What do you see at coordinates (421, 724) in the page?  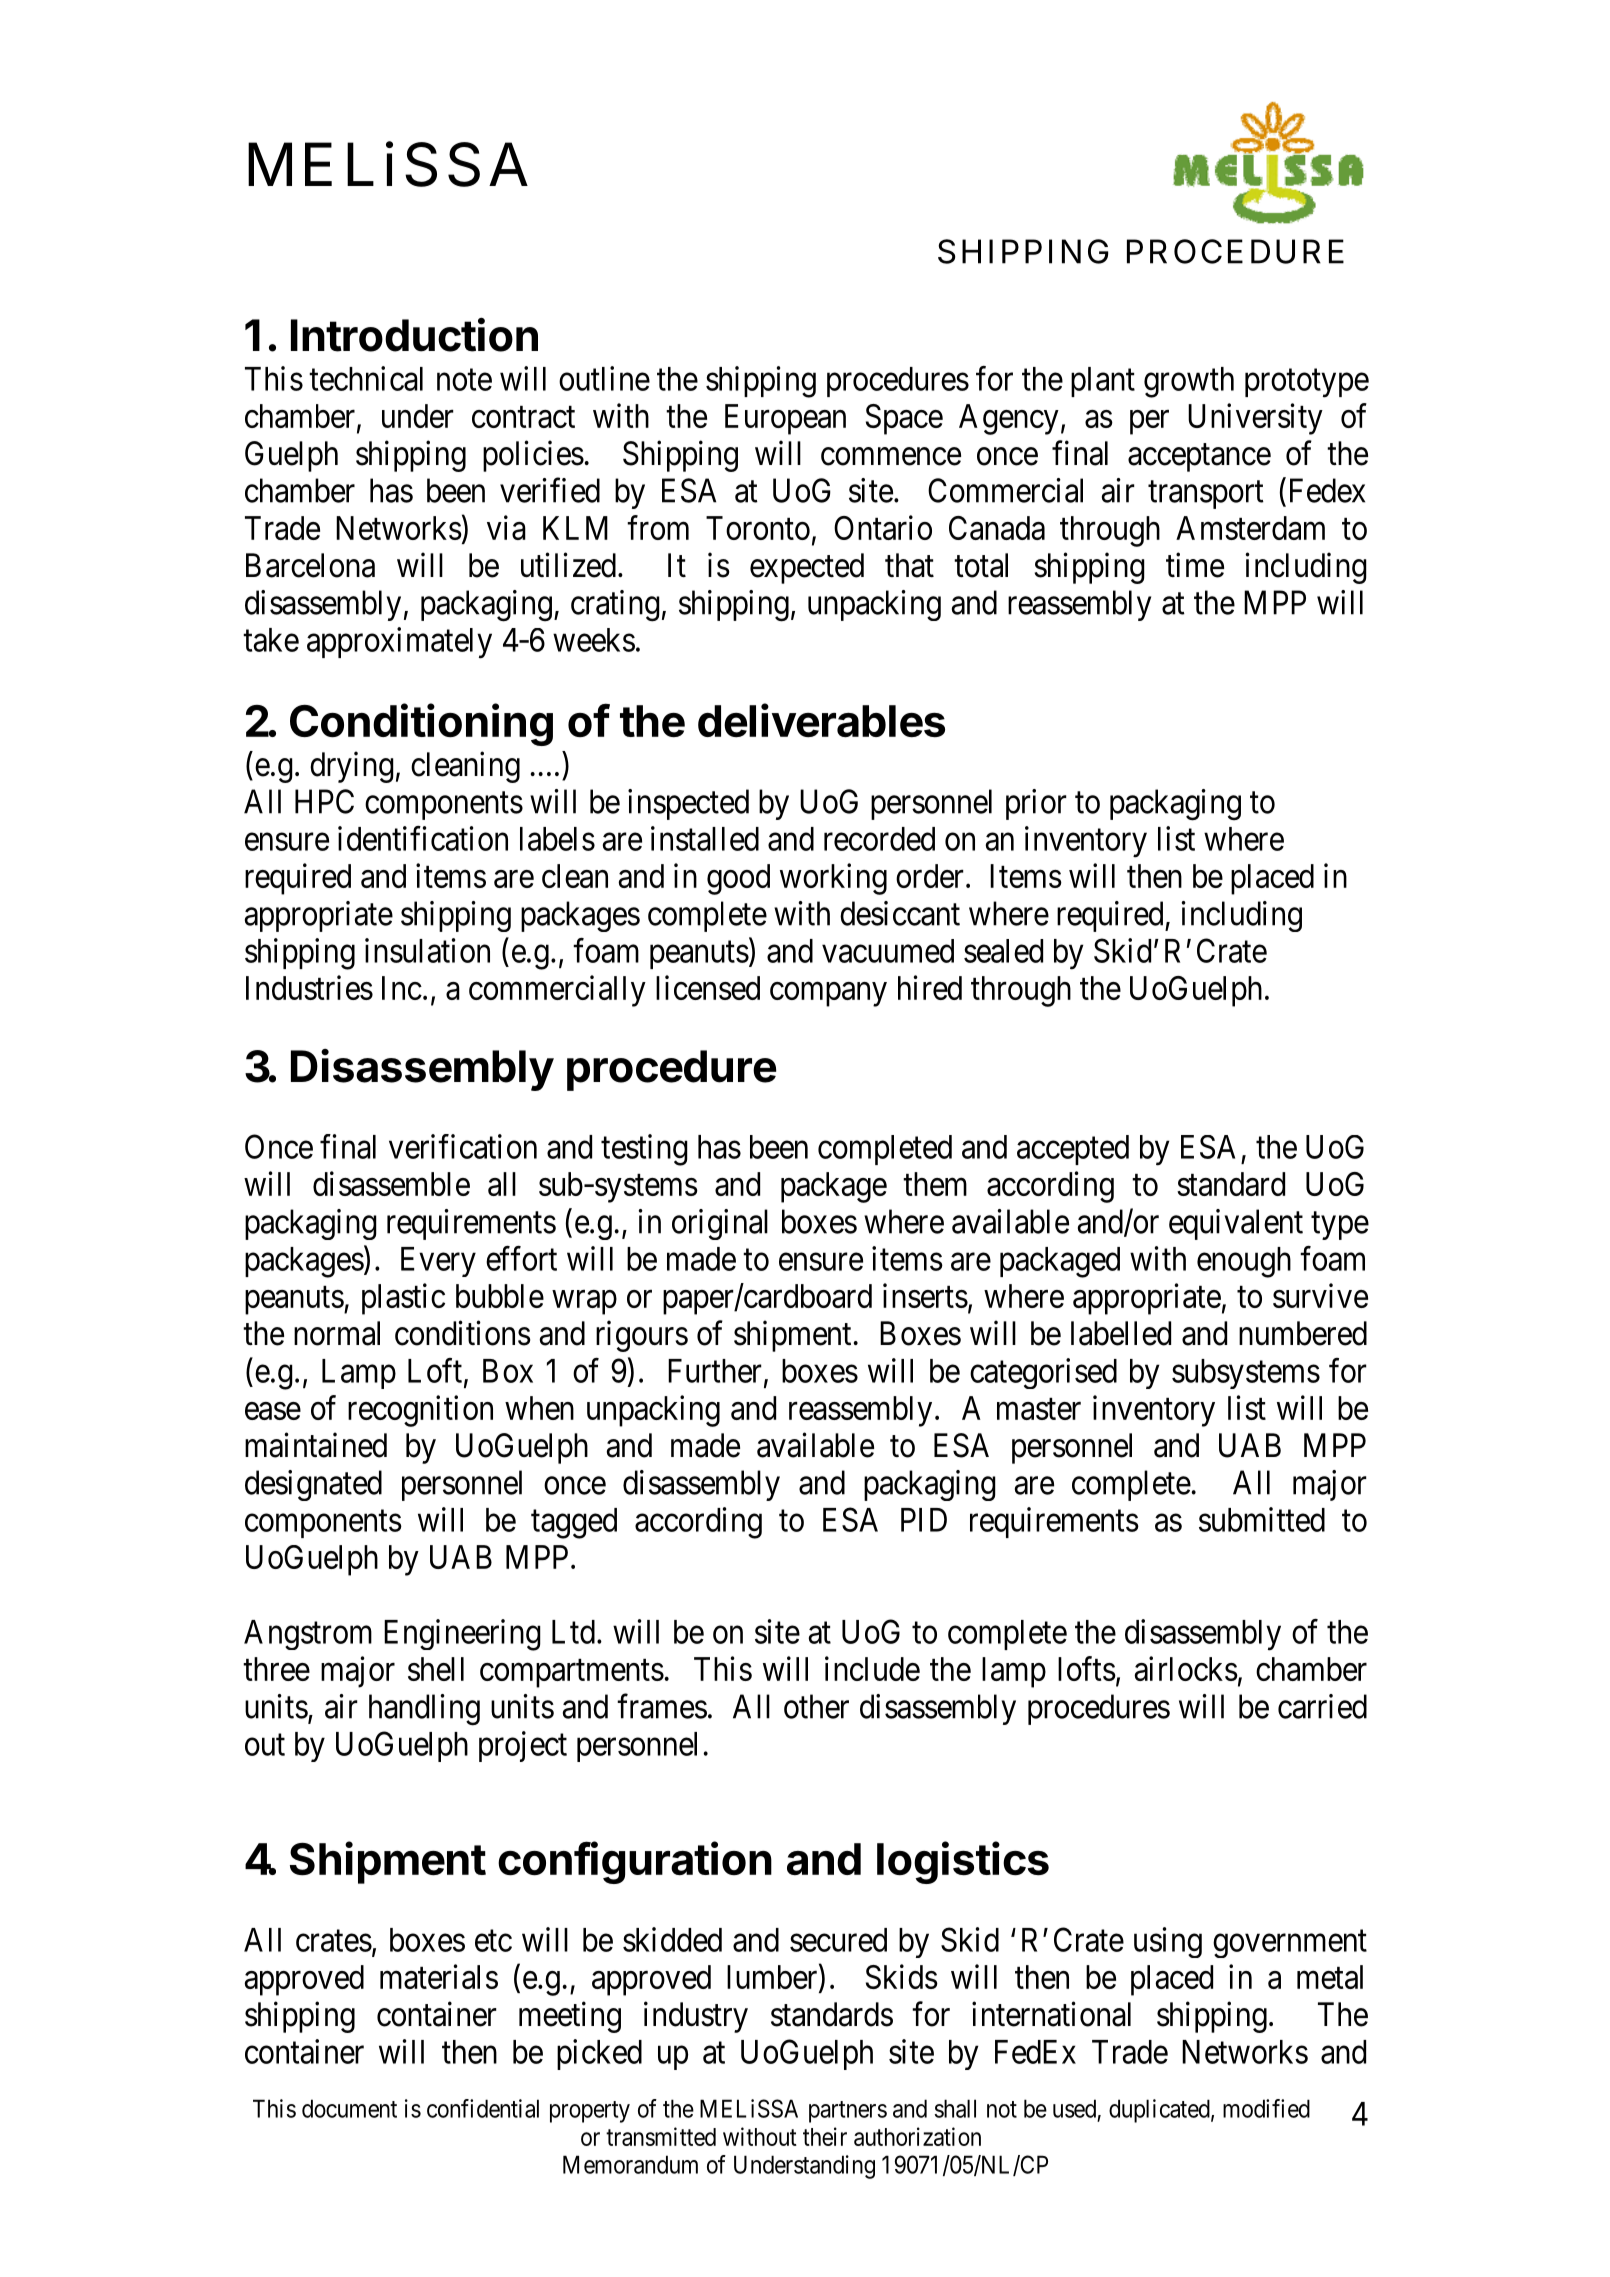 I see `Conditioning` at bounding box center [421, 724].
